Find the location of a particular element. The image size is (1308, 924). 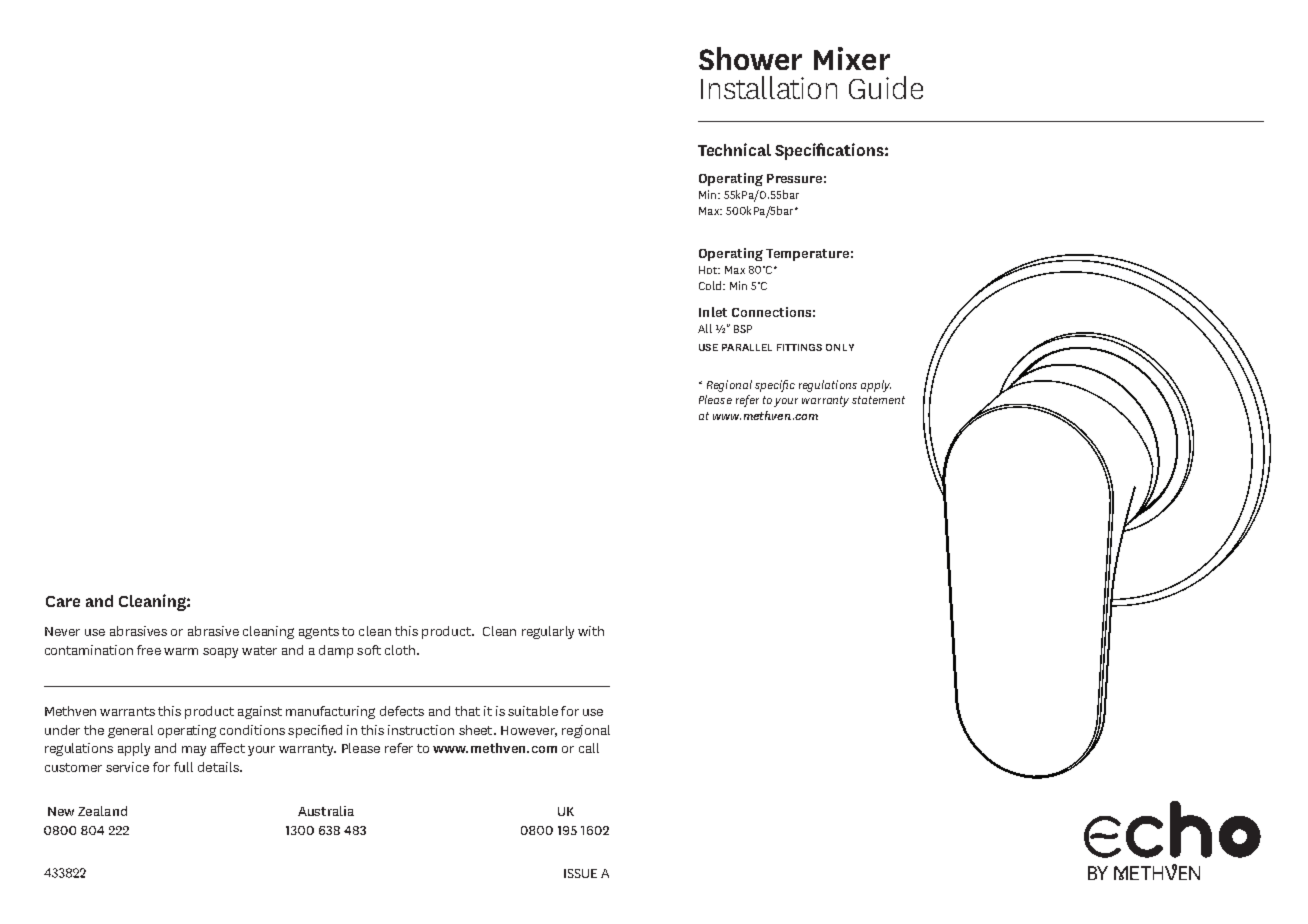

Care is located at coordinates (63, 601).
